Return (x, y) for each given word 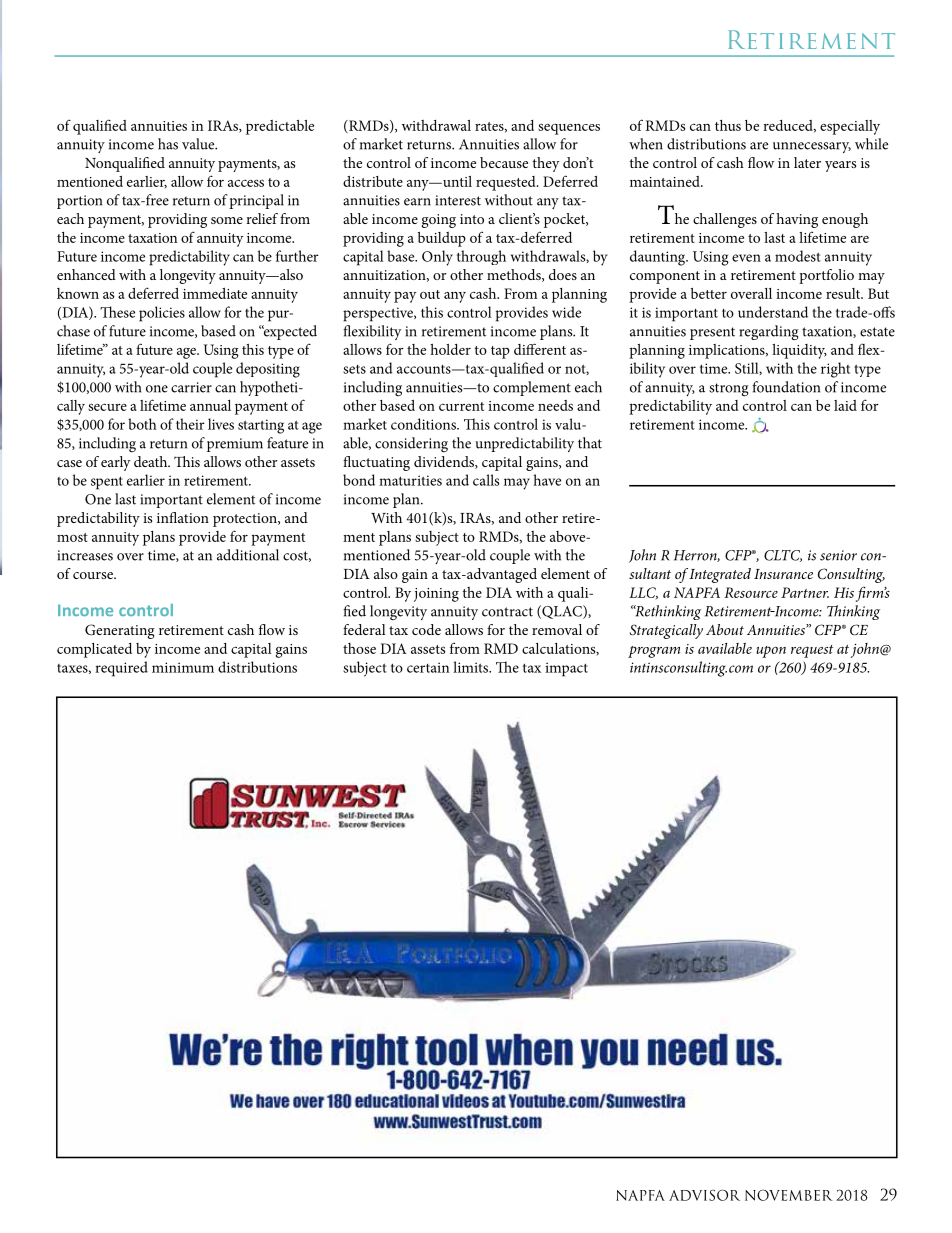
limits (472, 667)
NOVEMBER (788, 1195)
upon (771, 652)
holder (450, 349)
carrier (191, 387)
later (807, 162)
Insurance (783, 574)
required (121, 669)
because (504, 162)
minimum (183, 667)
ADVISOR (704, 1195)
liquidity (799, 351)
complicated (94, 650)
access (246, 183)
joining (436, 595)
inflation (183, 517)
